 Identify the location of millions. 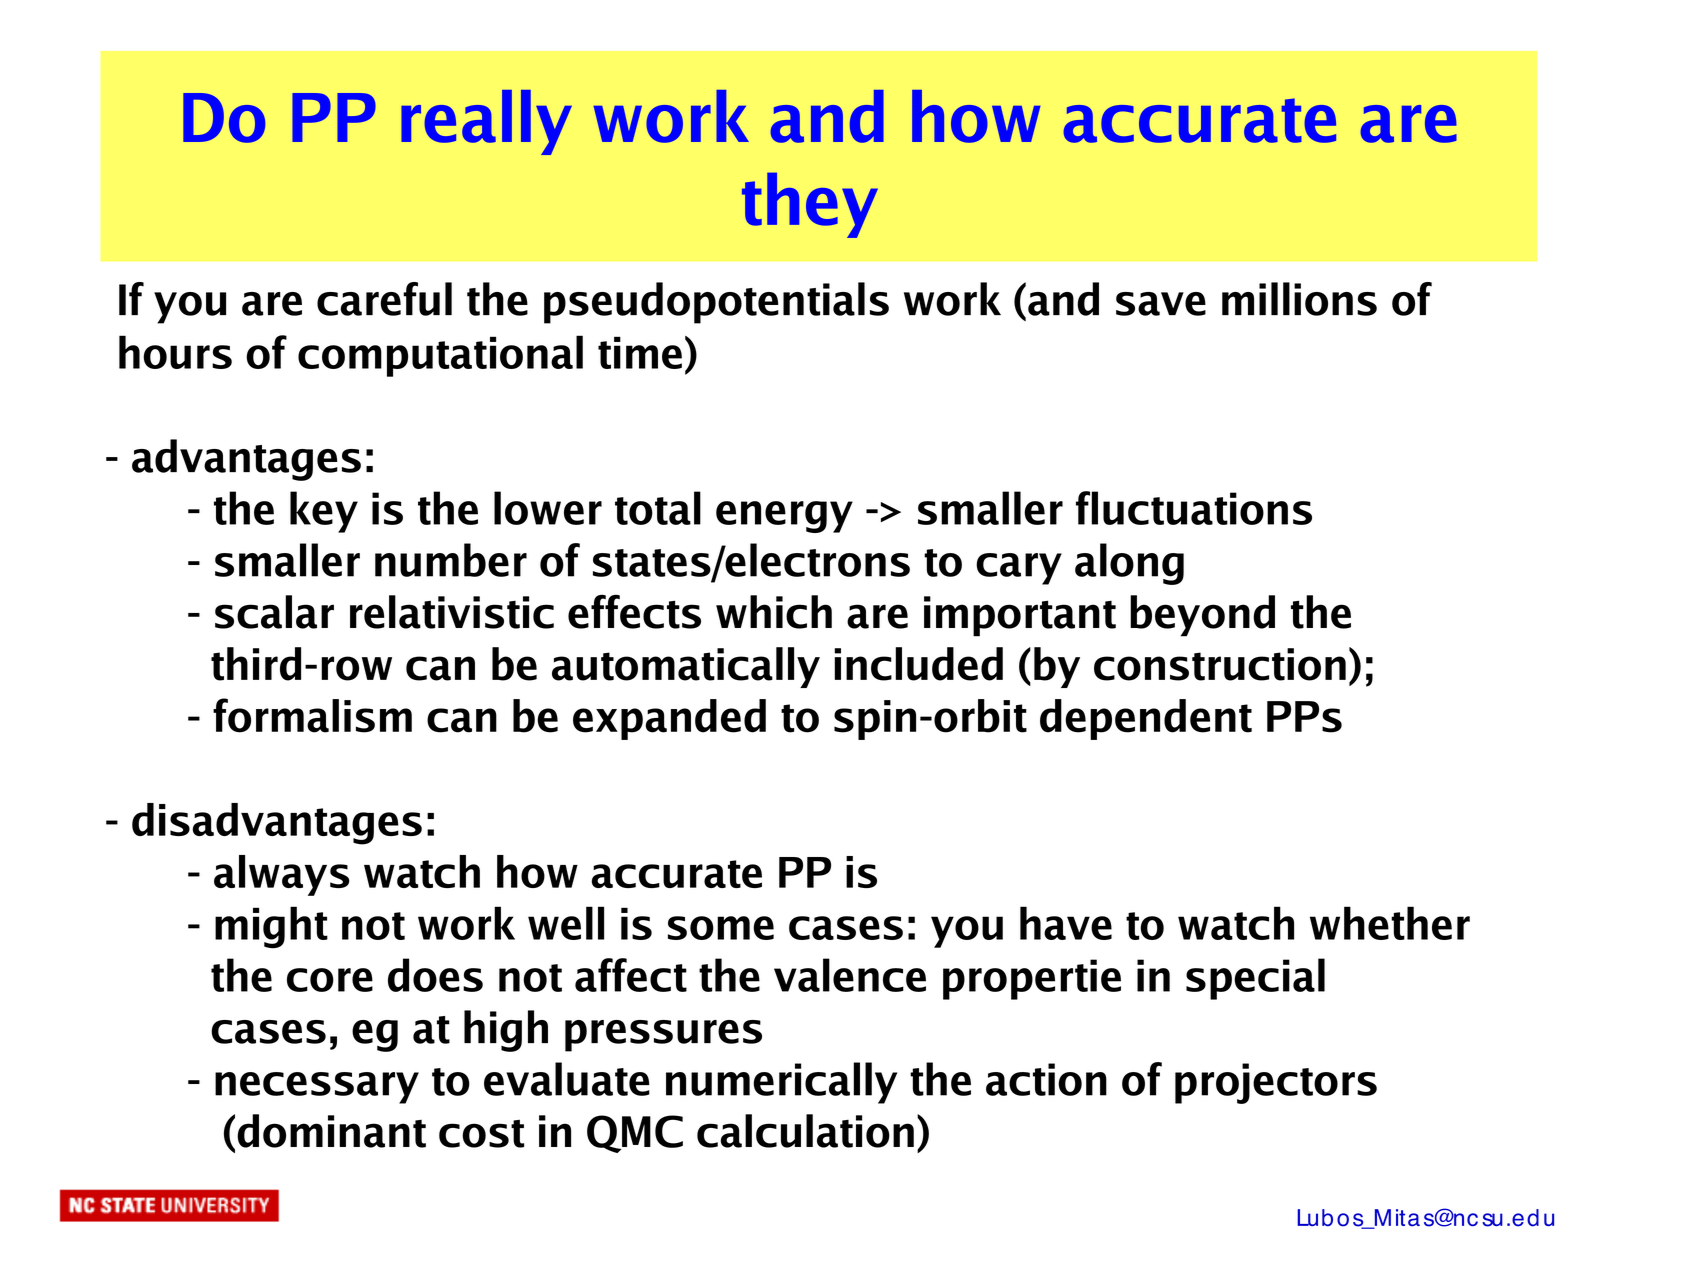
(1299, 299).
